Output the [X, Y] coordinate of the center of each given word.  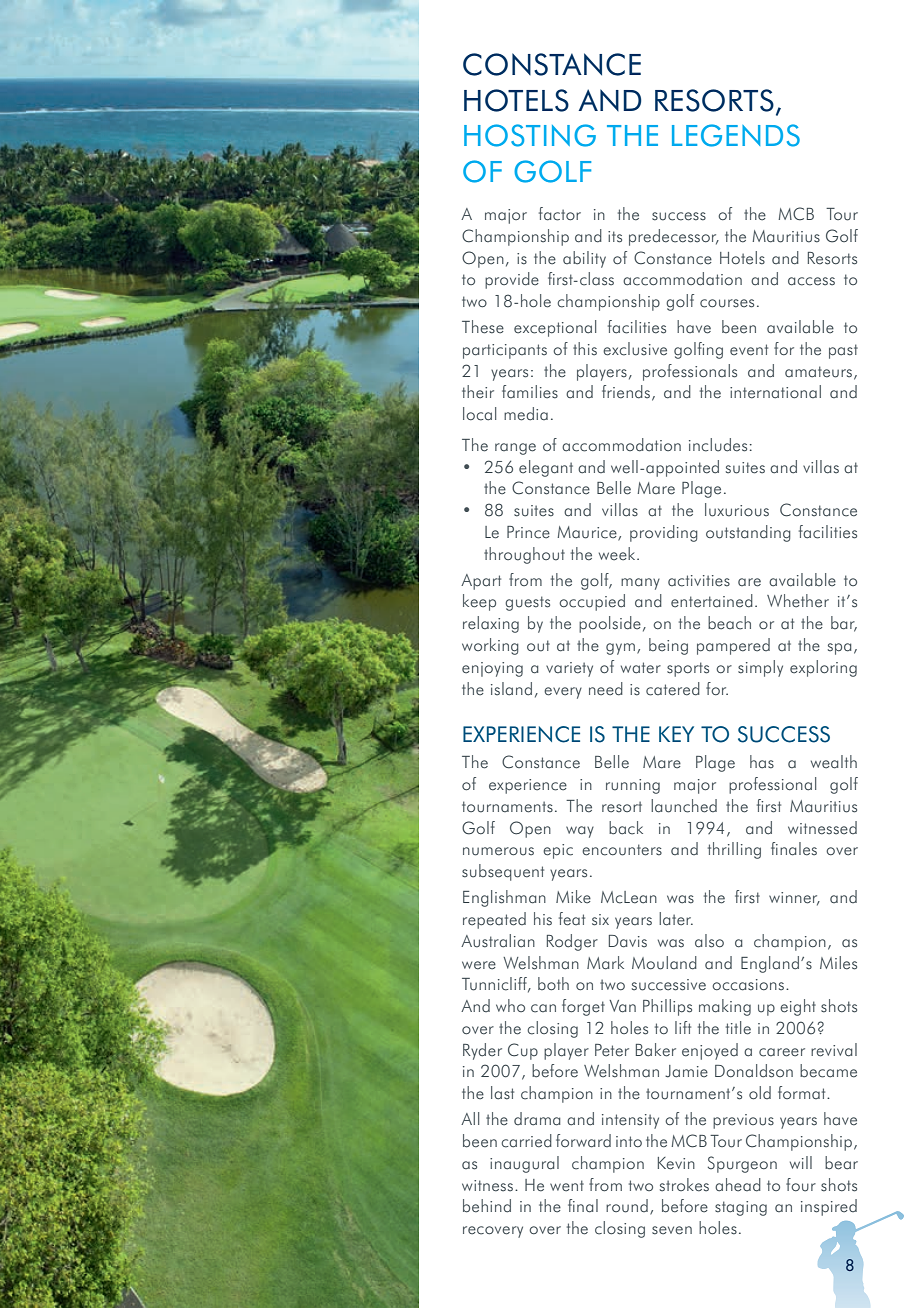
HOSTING [530, 135]
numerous [498, 851]
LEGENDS [736, 135]
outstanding [748, 533]
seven [672, 1230]
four [801, 1185]
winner [794, 899]
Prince [528, 532]
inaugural [524, 1164]
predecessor [674, 237]
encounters [622, 850]
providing [664, 533]
